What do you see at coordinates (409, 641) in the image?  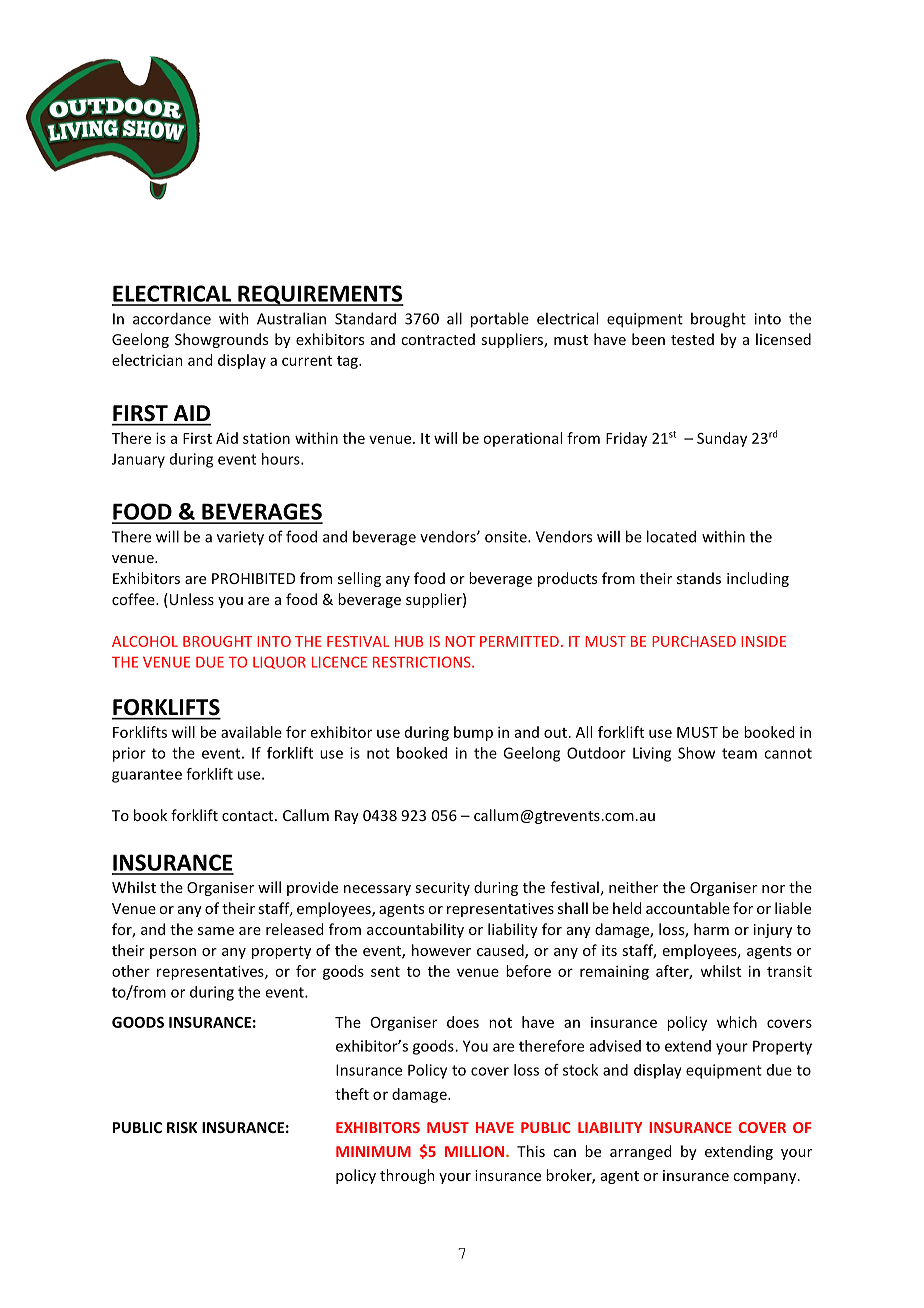 I see `HUB` at bounding box center [409, 641].
